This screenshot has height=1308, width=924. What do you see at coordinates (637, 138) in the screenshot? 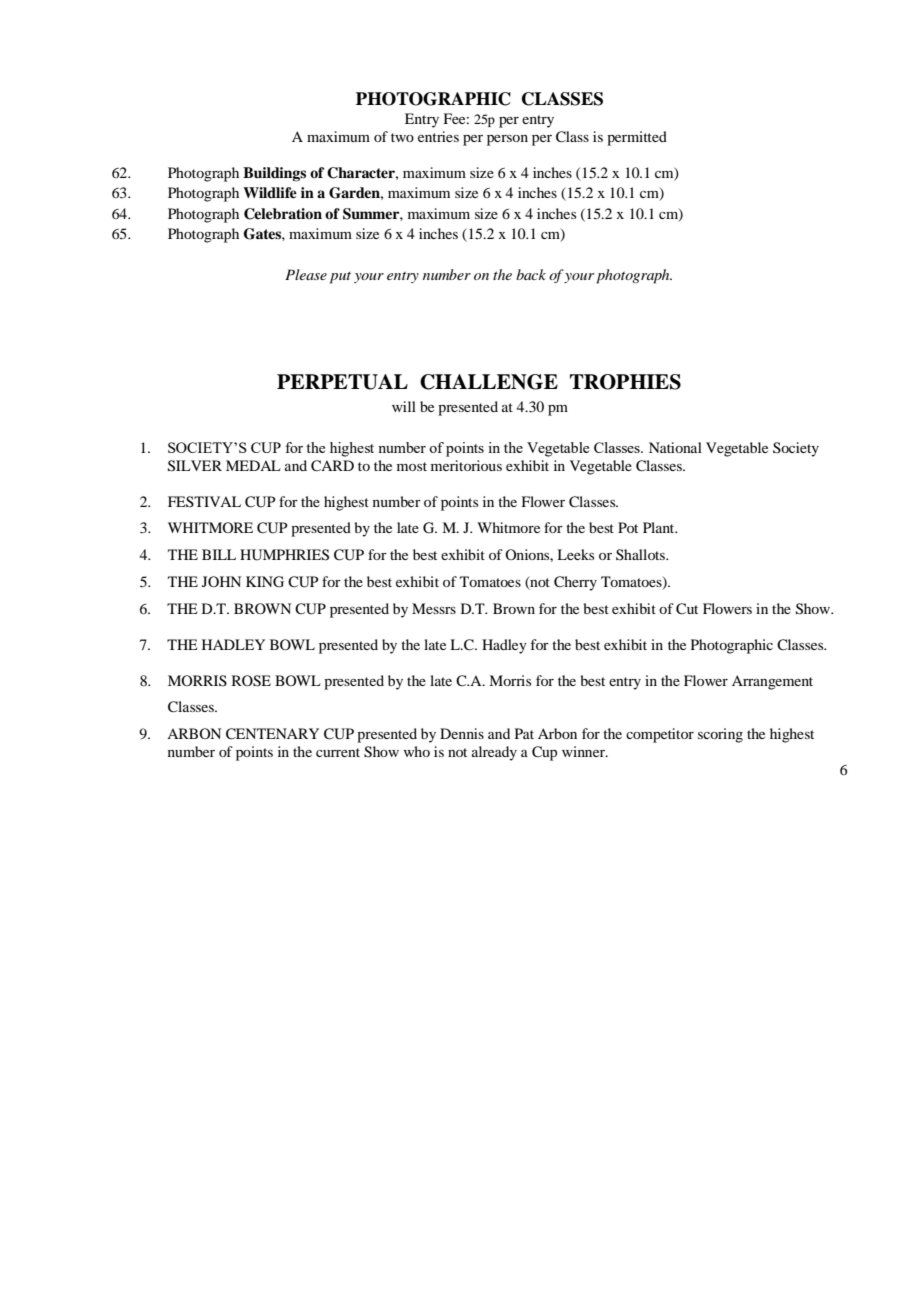
I see `permitted` at bounding box center [637, 138].
